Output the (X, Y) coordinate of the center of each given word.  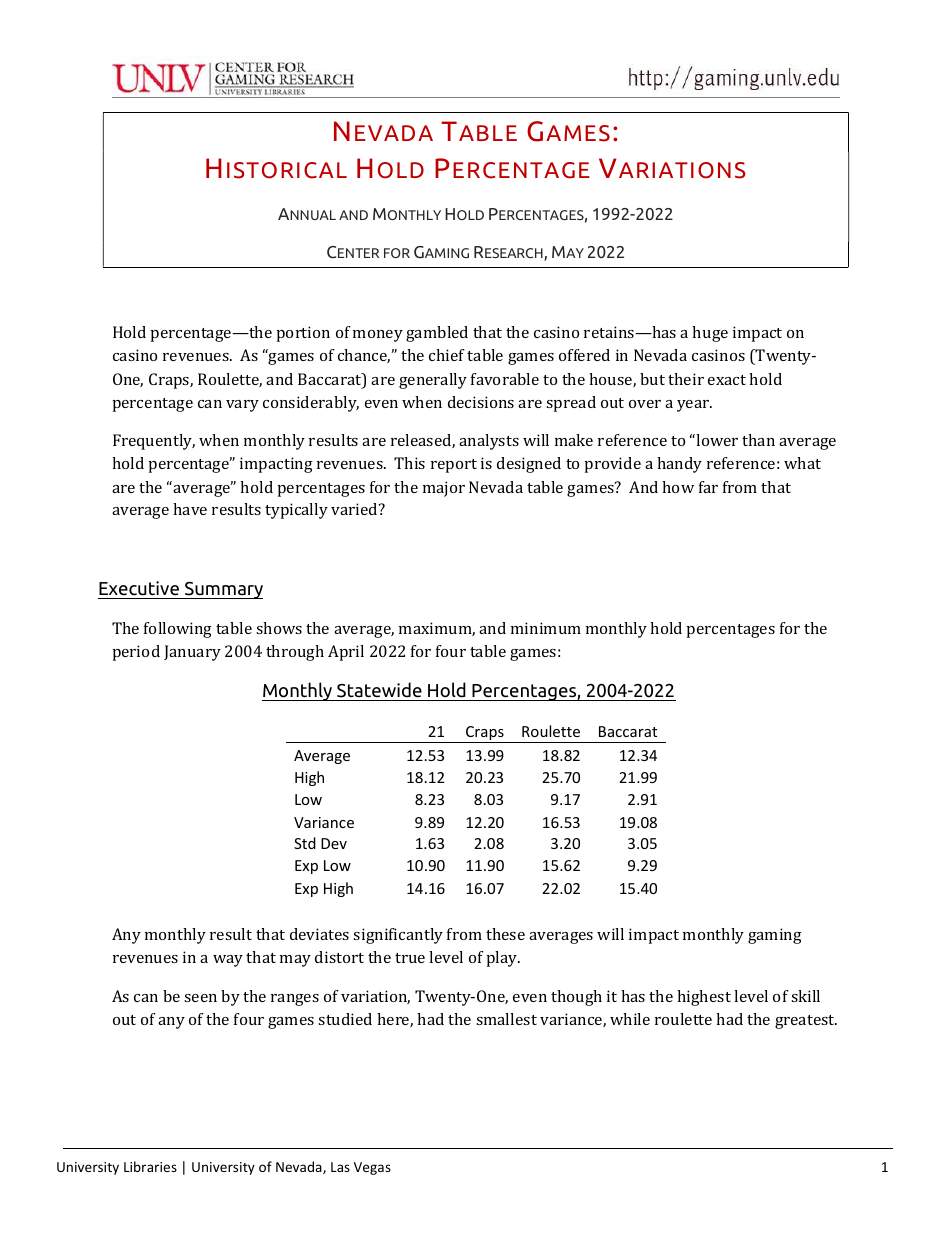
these (505, 934)
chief (447, 355)
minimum (546, 628)
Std (305, 843)
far (708, 487)
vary (242, 406)
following (178, 630)
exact (727, 380)
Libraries (150, 1166)
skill (805, 996)
